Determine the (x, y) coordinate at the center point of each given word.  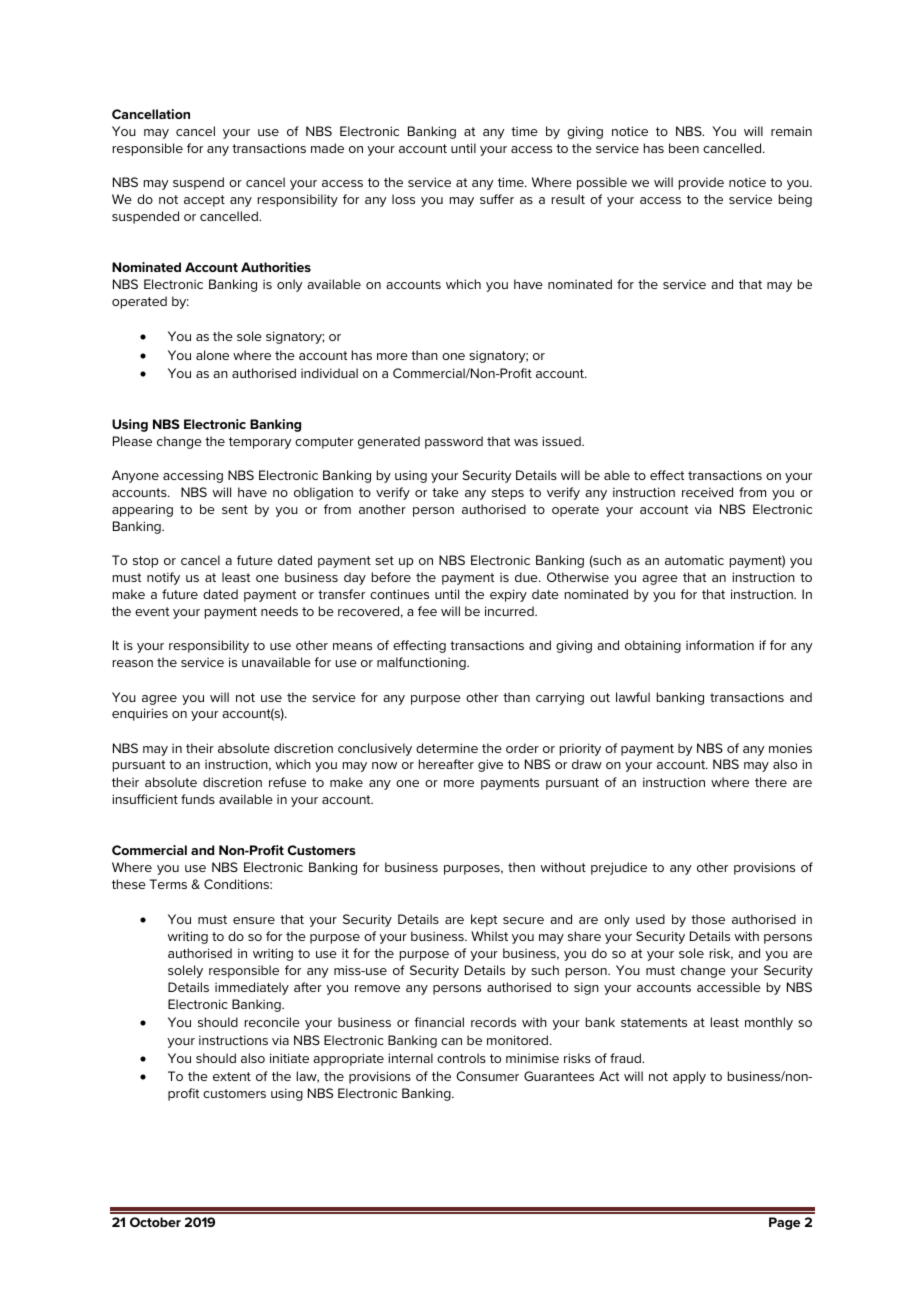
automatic (694, 560)
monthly (769, 1023)
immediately (252, 988)
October (155, 1222)
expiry (508, 595)
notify (163, 578)
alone (212, 355)
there (771, 782)
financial (439, 1022)
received (707, 492)
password (454, 442)
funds (198, 799)
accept (204, 201)
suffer (497, 199)
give (490, 765)
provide (701, 183)
